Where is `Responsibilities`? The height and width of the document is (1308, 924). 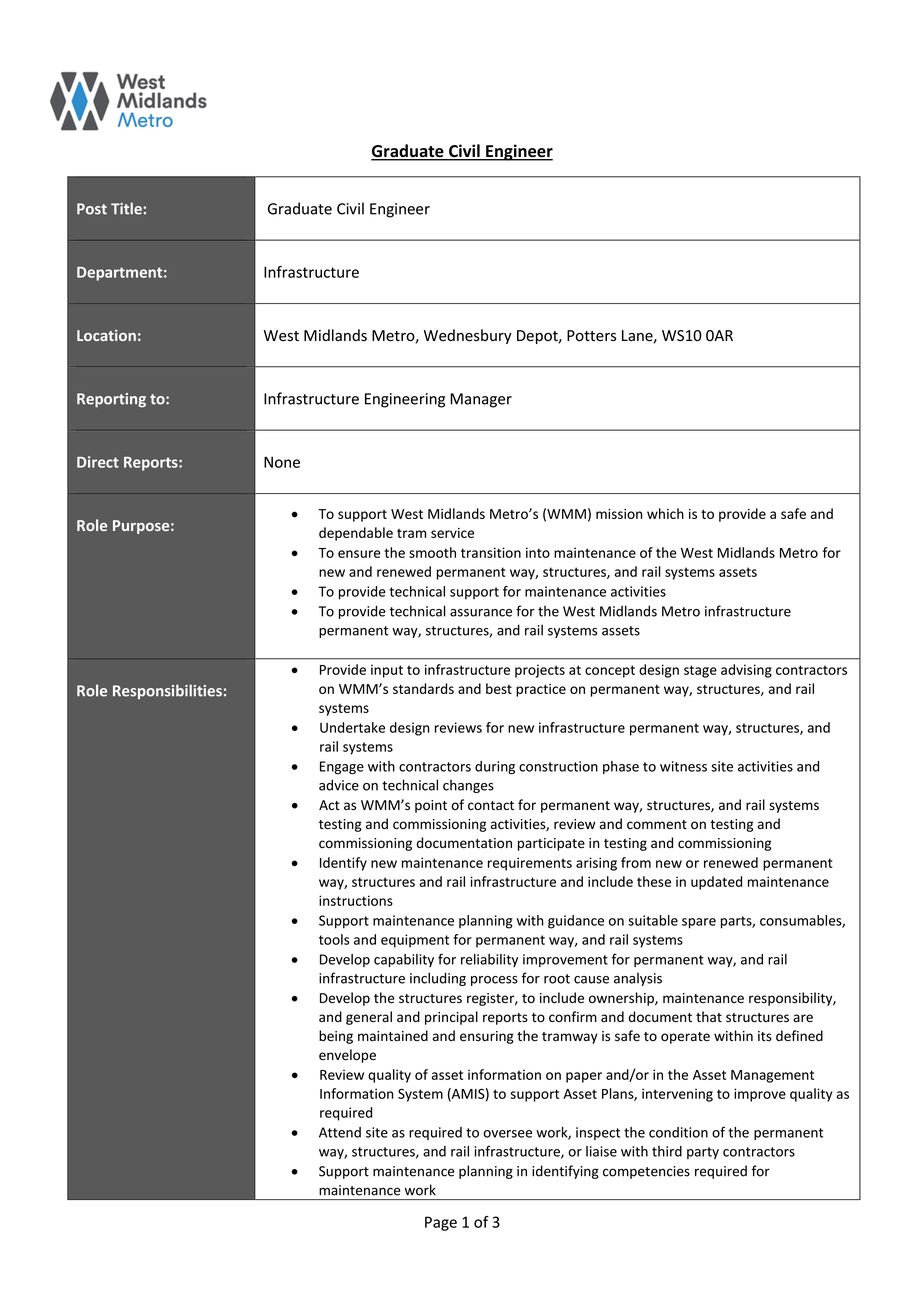 Responsibilities is located at coordinates (167, 691).
